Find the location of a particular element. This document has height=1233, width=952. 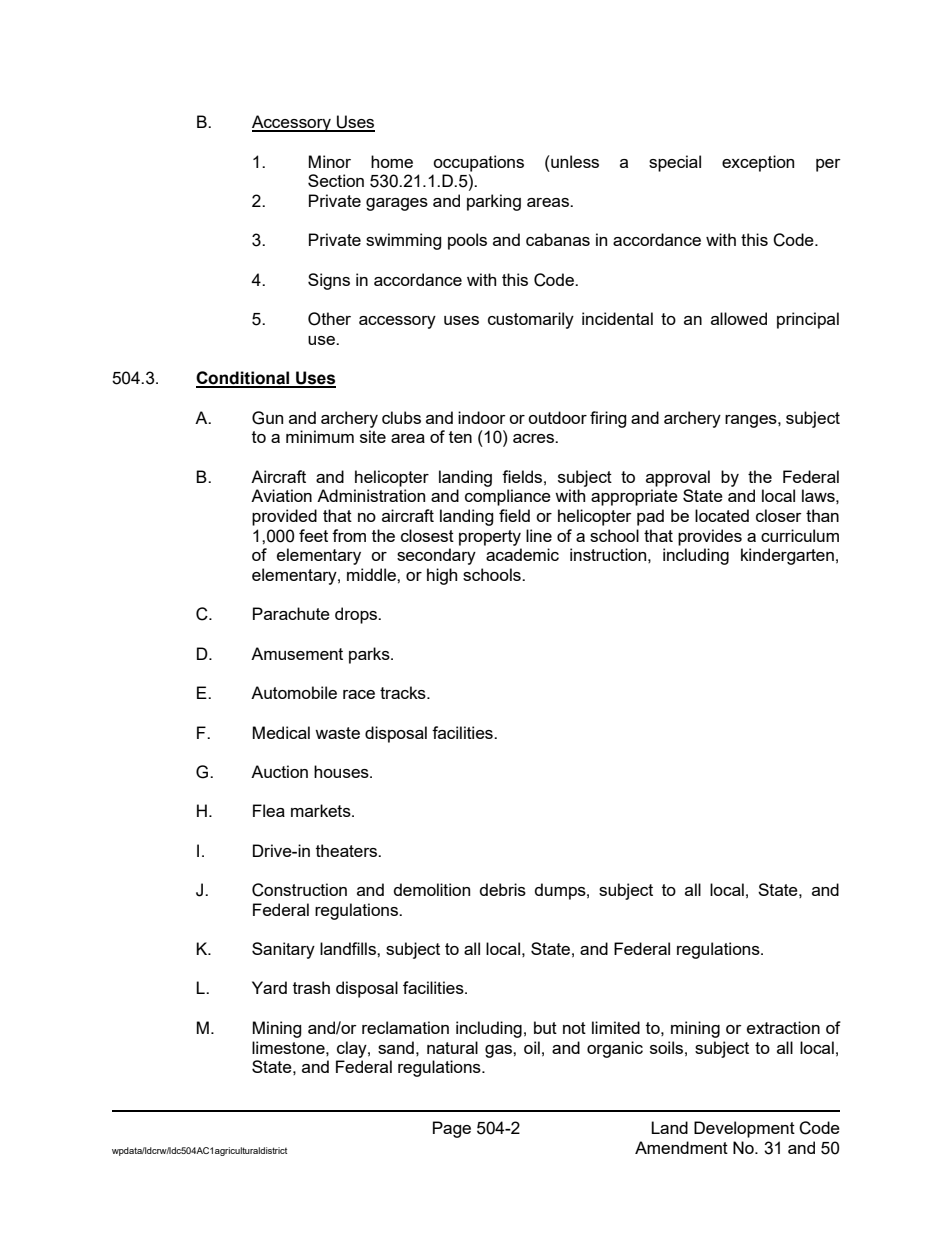

extraction is located at coordinates (783, 1027).
